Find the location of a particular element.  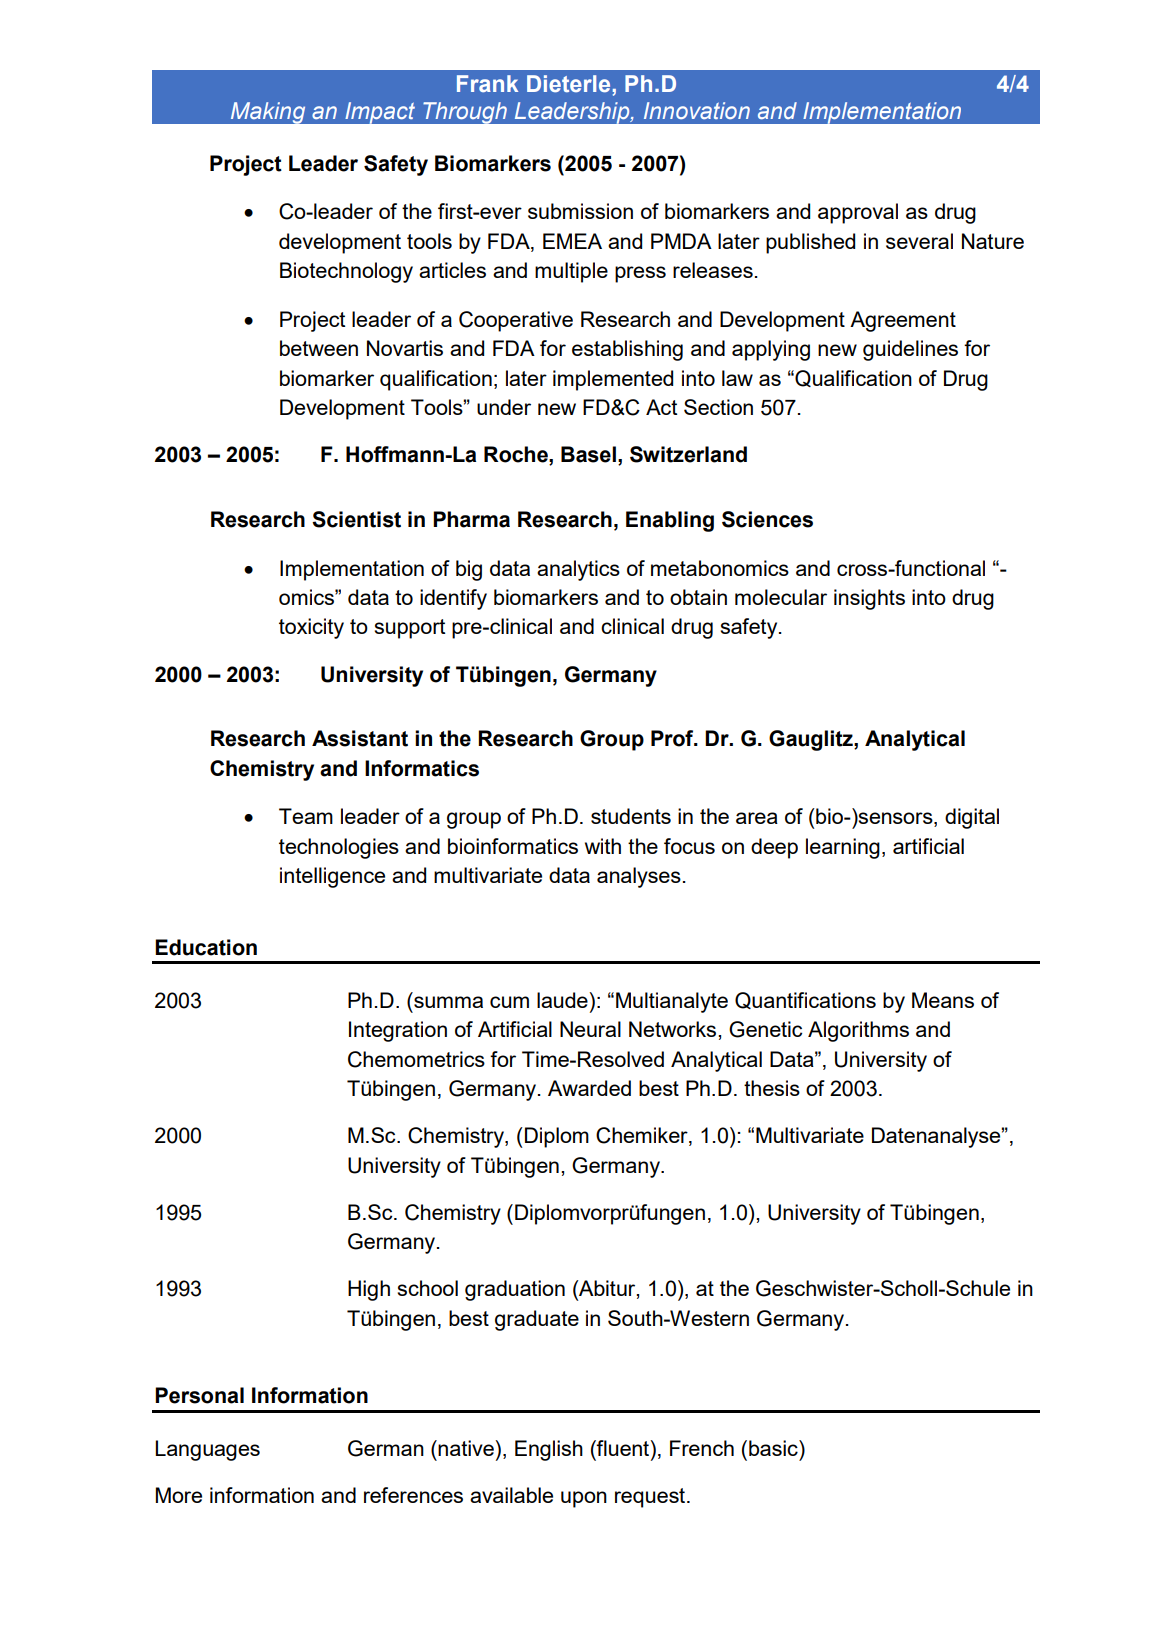

digital is located at coordinates (972, 818).
